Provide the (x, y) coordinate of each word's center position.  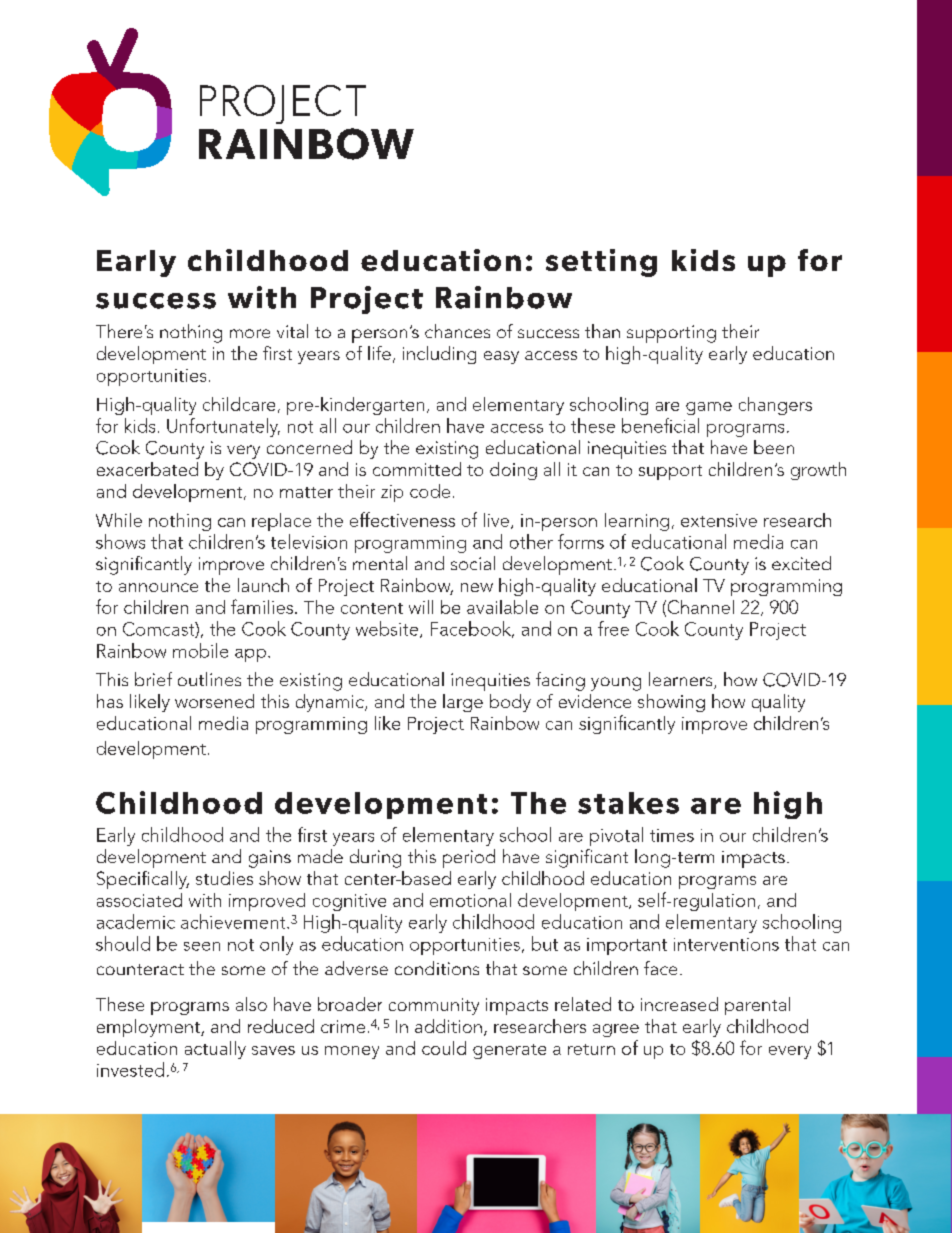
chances (457, 331)
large (463, 703)
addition (448, 1026)
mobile (200, 650)
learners (682, 680)
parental (757, 1006)
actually (215, 1050)
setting (601, 263)
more (250, 333)
